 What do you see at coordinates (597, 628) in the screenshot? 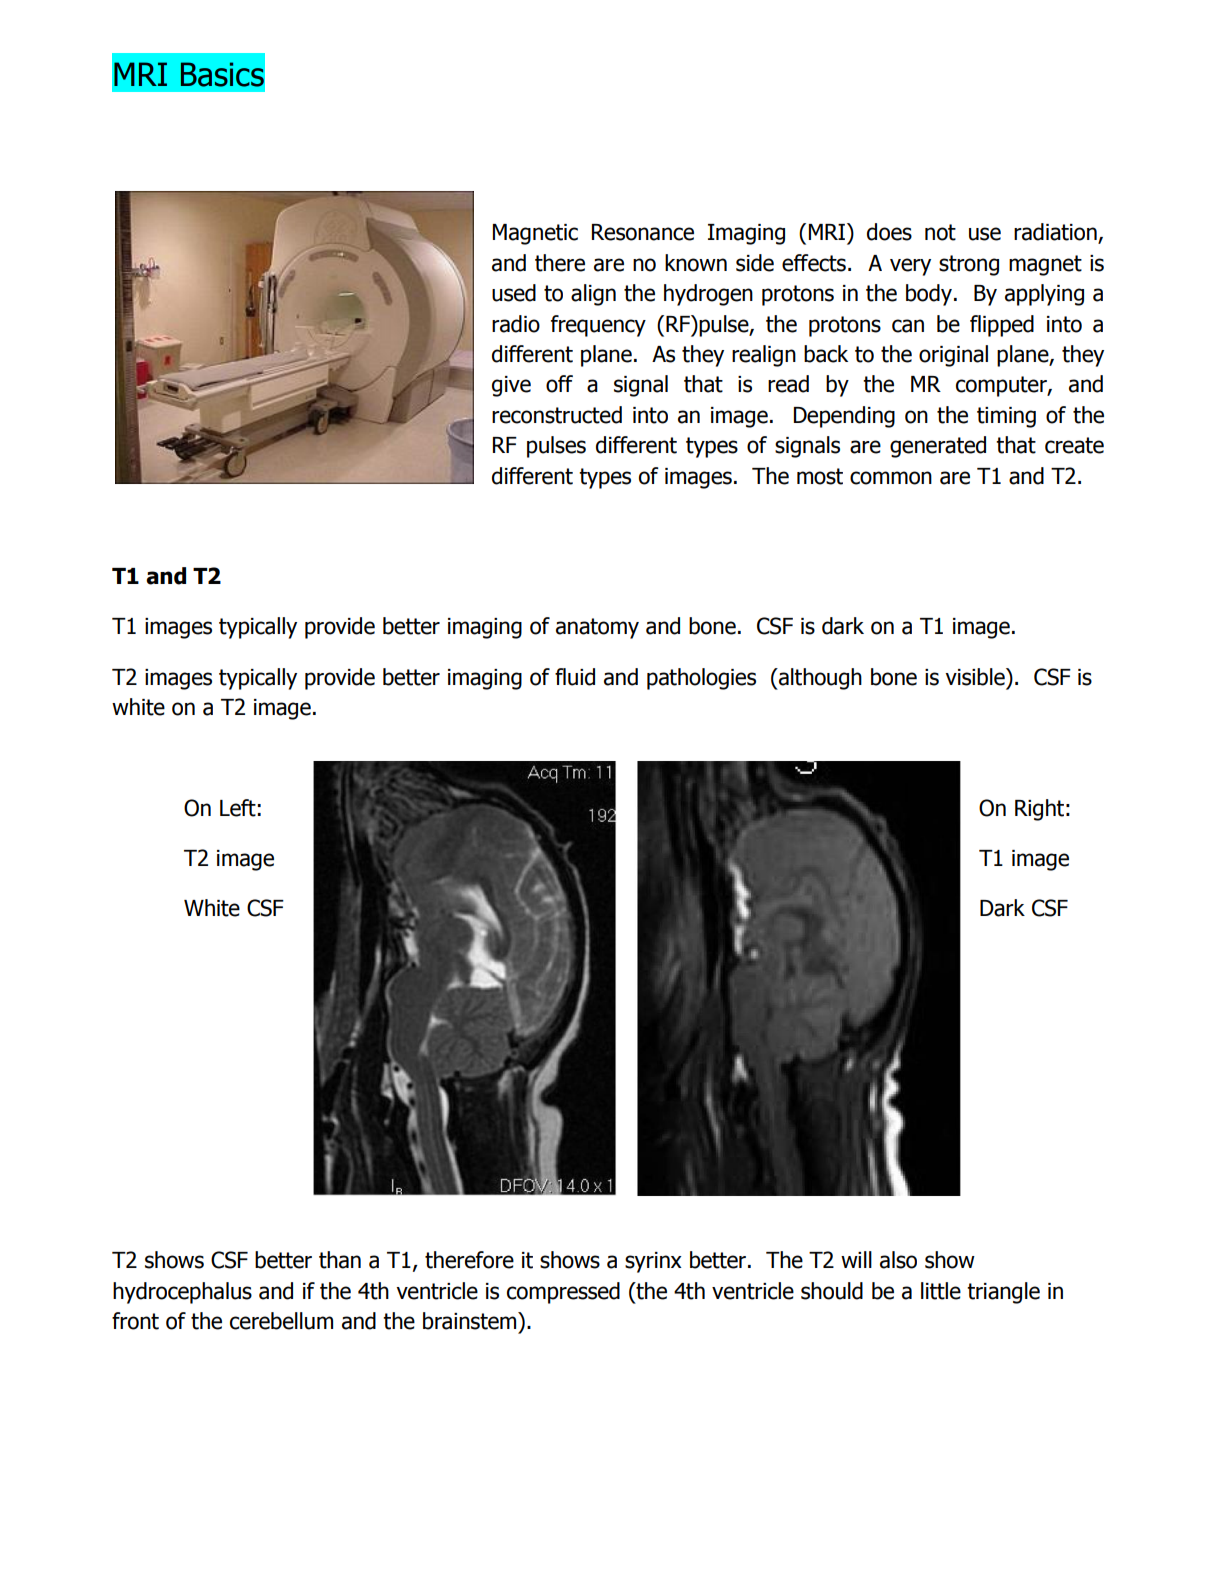
I see `anatomy` at bounding box center [597, 628].
